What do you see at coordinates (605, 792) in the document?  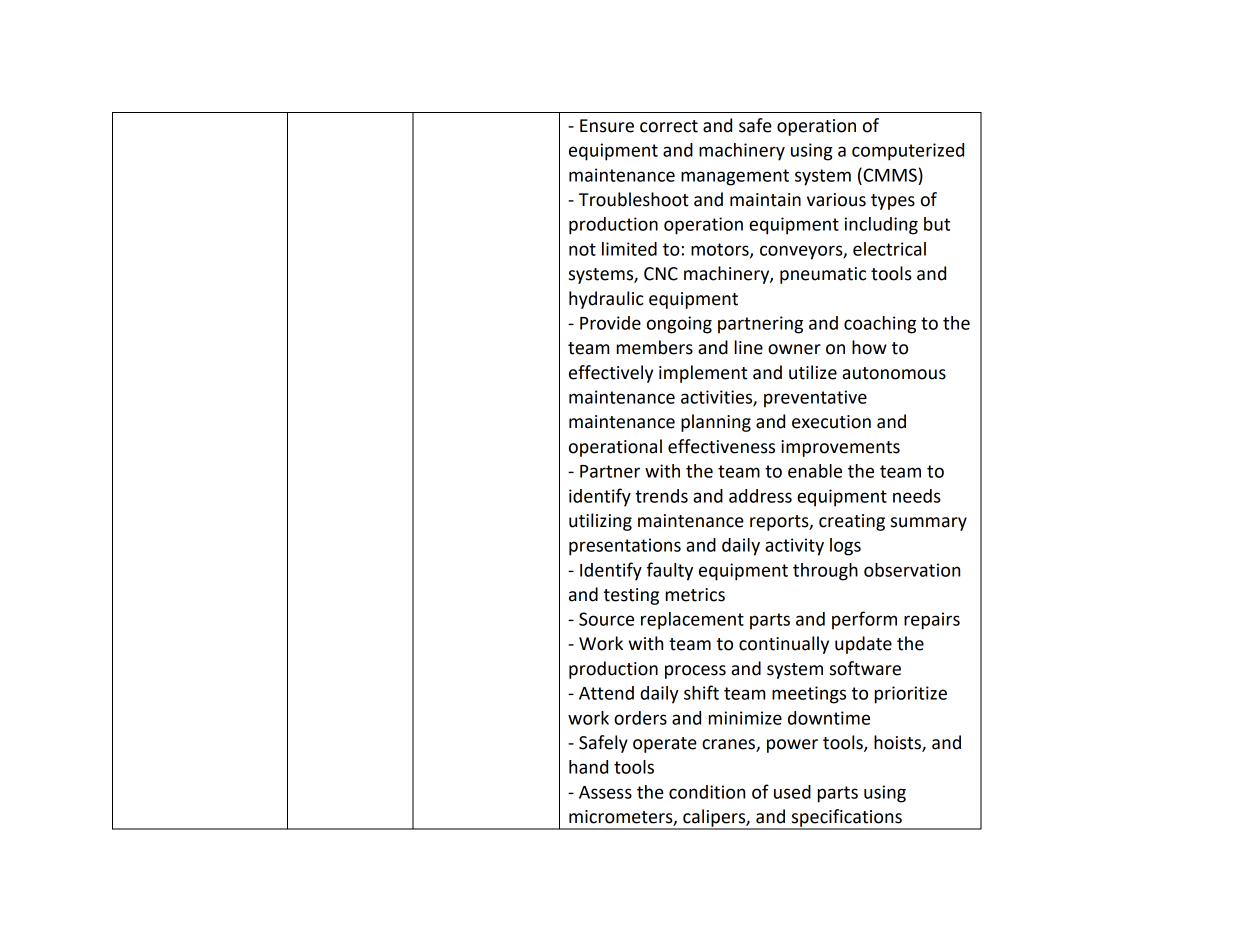 I see `Assess` at bounding box center [605, 792].
